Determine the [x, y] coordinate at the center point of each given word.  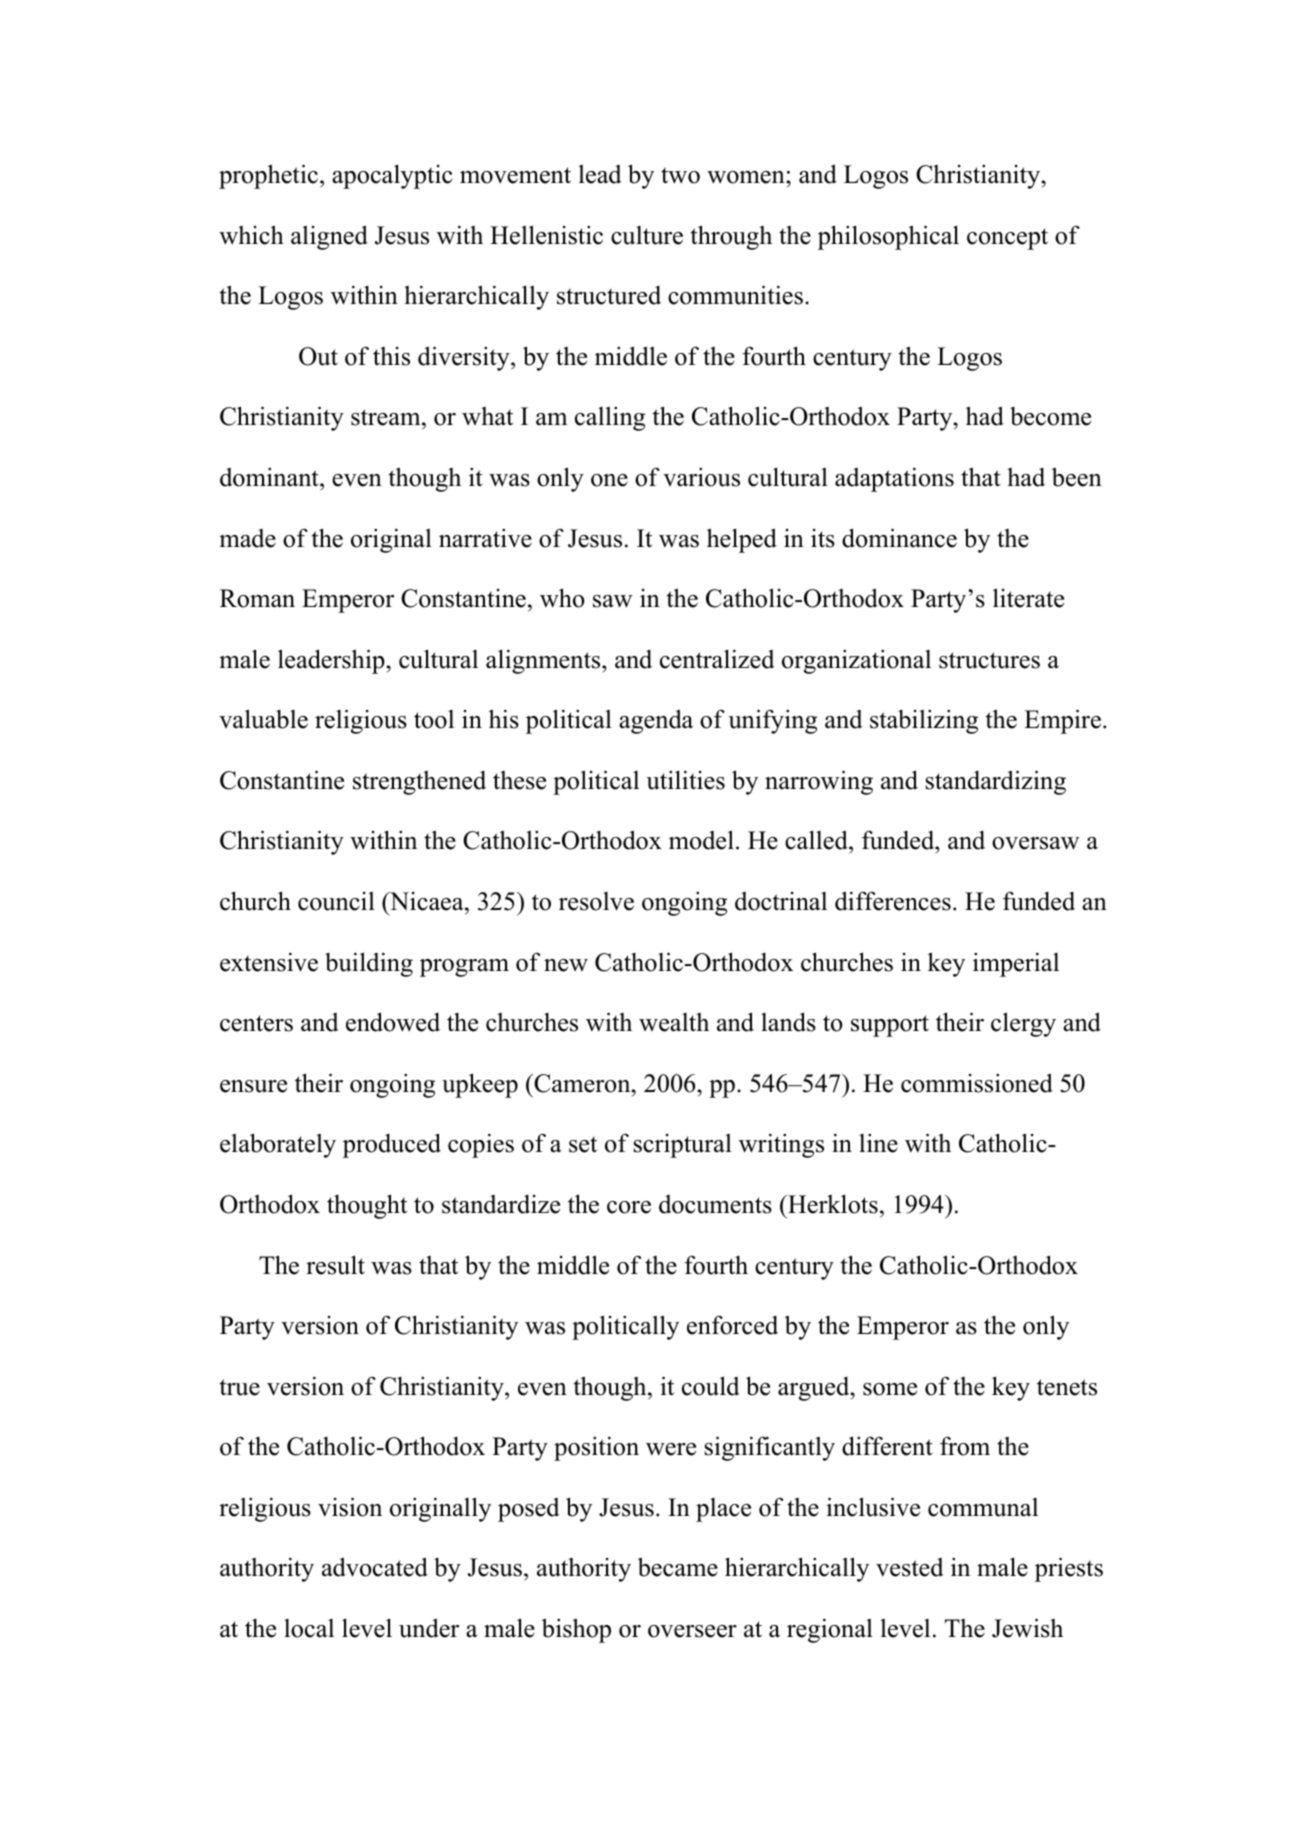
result [335, 1265]
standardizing [996, 782]
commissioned [977, 1083]
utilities [685, 780]
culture [647, 235]
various [701, 477]
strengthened [419, 783]
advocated [375, 1567]
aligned [329, 237]
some [890, 1389]
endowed [393, 1022]
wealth [674, 1022]
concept [1007, 239]
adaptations [894, 479]
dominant [270, 477]
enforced [732, 1325]
